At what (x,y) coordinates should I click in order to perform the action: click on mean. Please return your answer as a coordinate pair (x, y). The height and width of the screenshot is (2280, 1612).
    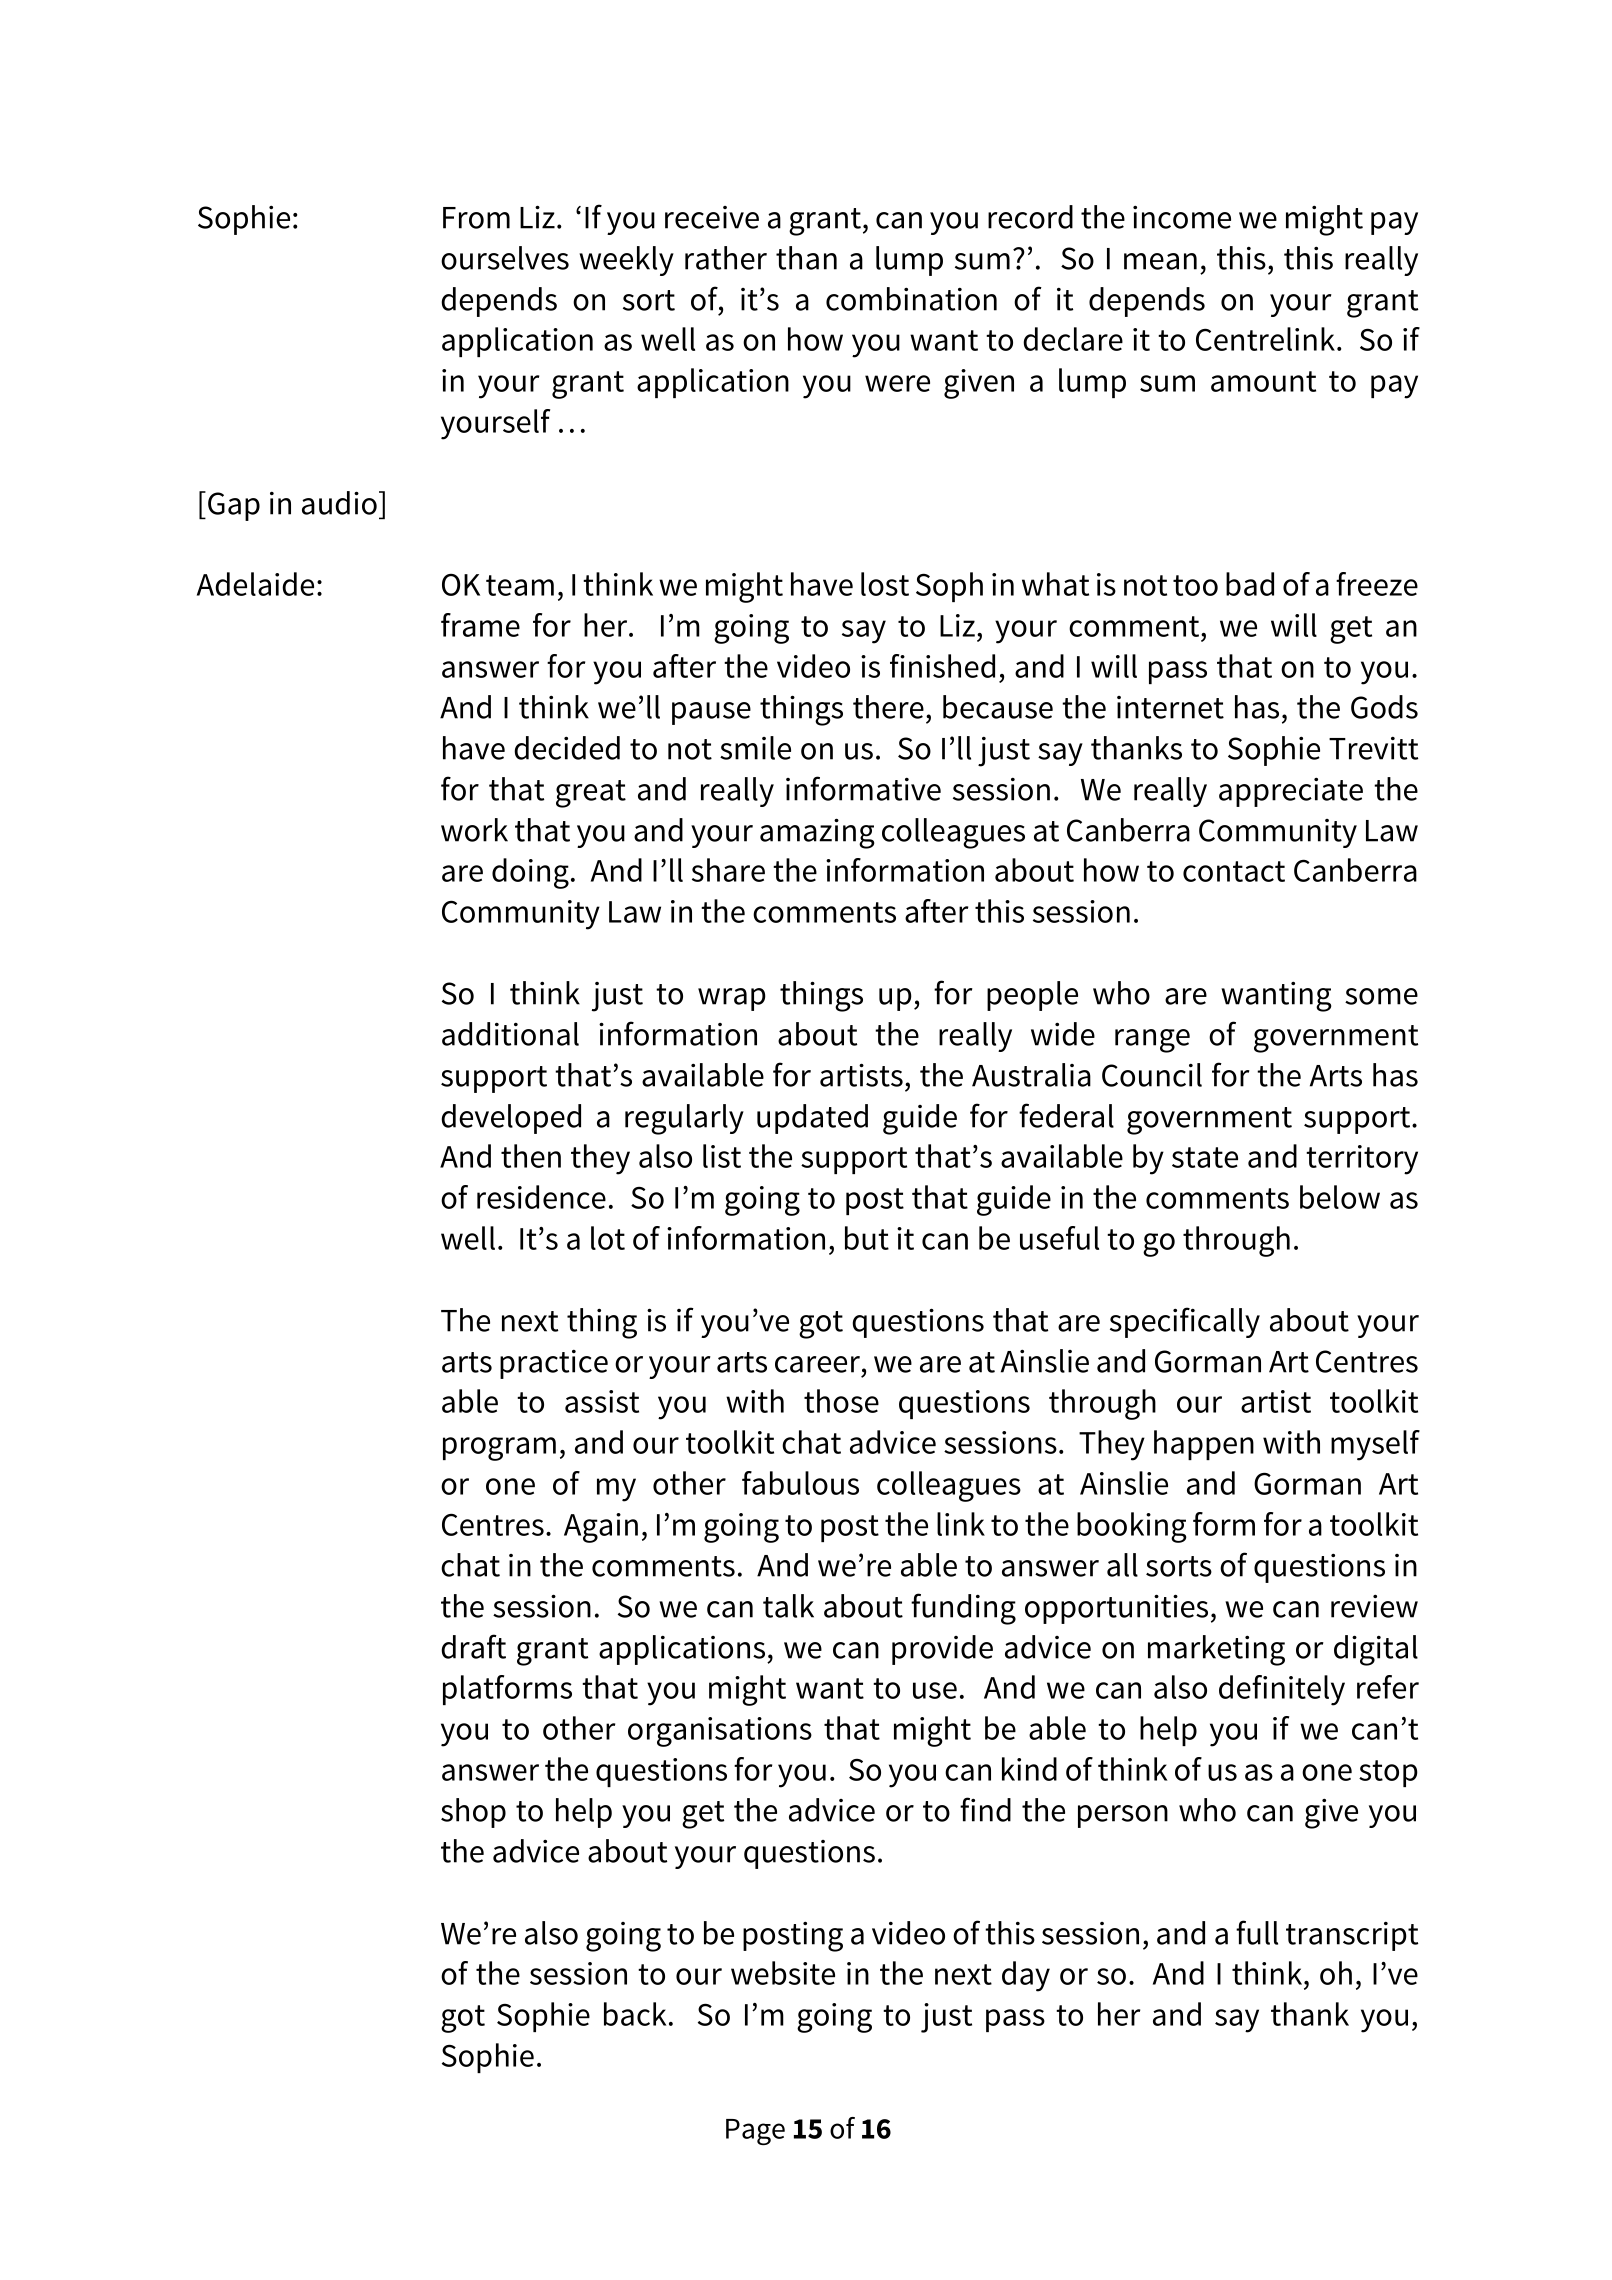
    Looking at the image, I should click on (1160, 261).
